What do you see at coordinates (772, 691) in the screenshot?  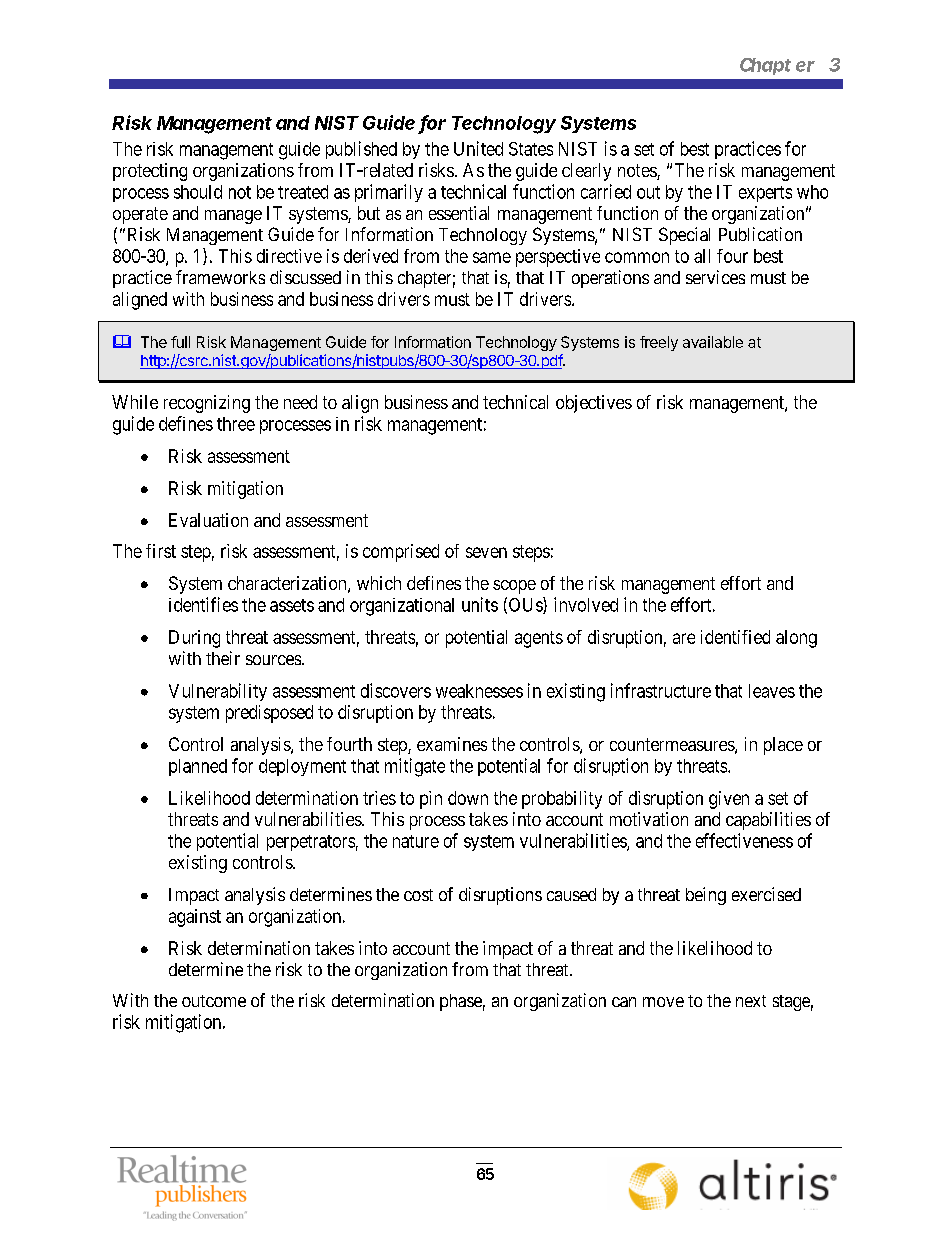 I see `leaves` at bounding box center [772, 691].
